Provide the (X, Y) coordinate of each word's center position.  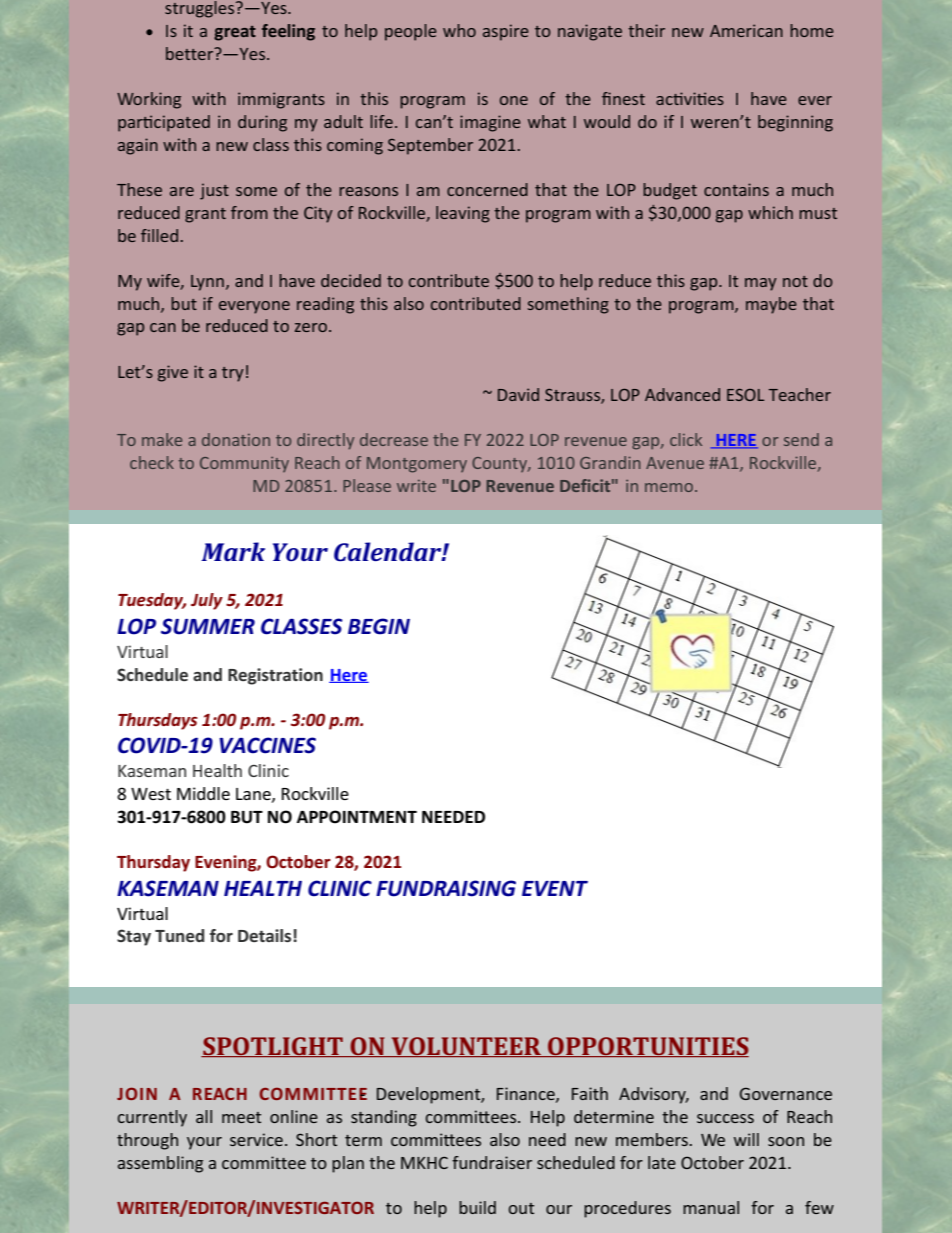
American (746, 30)
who (459, 30)
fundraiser (492, 1162)
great (235, 33)
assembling (160, 1164)
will (746, 1139)
